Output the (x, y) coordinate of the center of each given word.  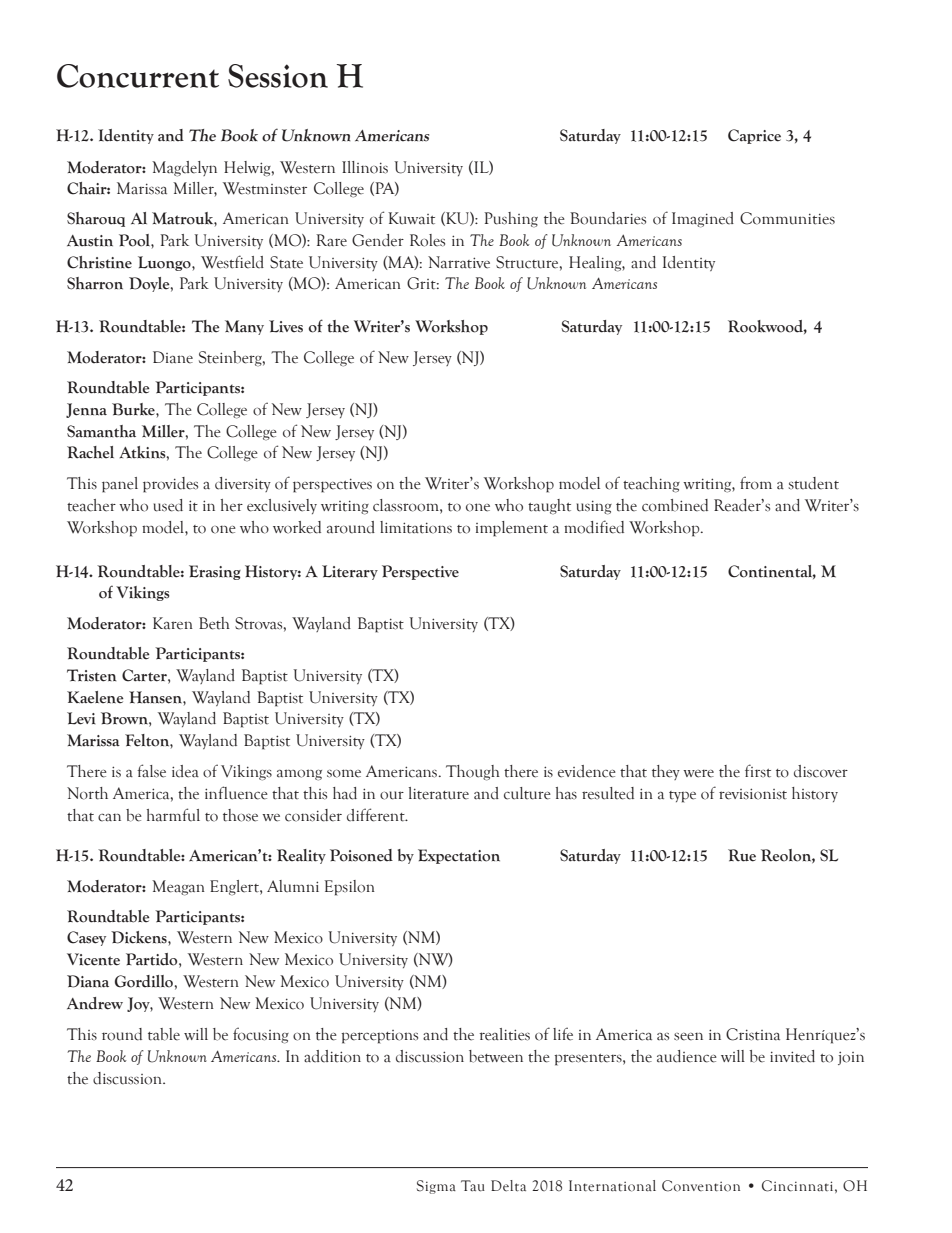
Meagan (178, 888)
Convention (701, 1186)
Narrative (459, 262)
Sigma (436, 1187)
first (758, 771)
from (756, 483)
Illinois (365, 167)
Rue (742, 855)
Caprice (754, 136)
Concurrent (138, 76)
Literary (350, 572)
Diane (173, 357)
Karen (173, 623)
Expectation (459, 856)
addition (332, 1056)
